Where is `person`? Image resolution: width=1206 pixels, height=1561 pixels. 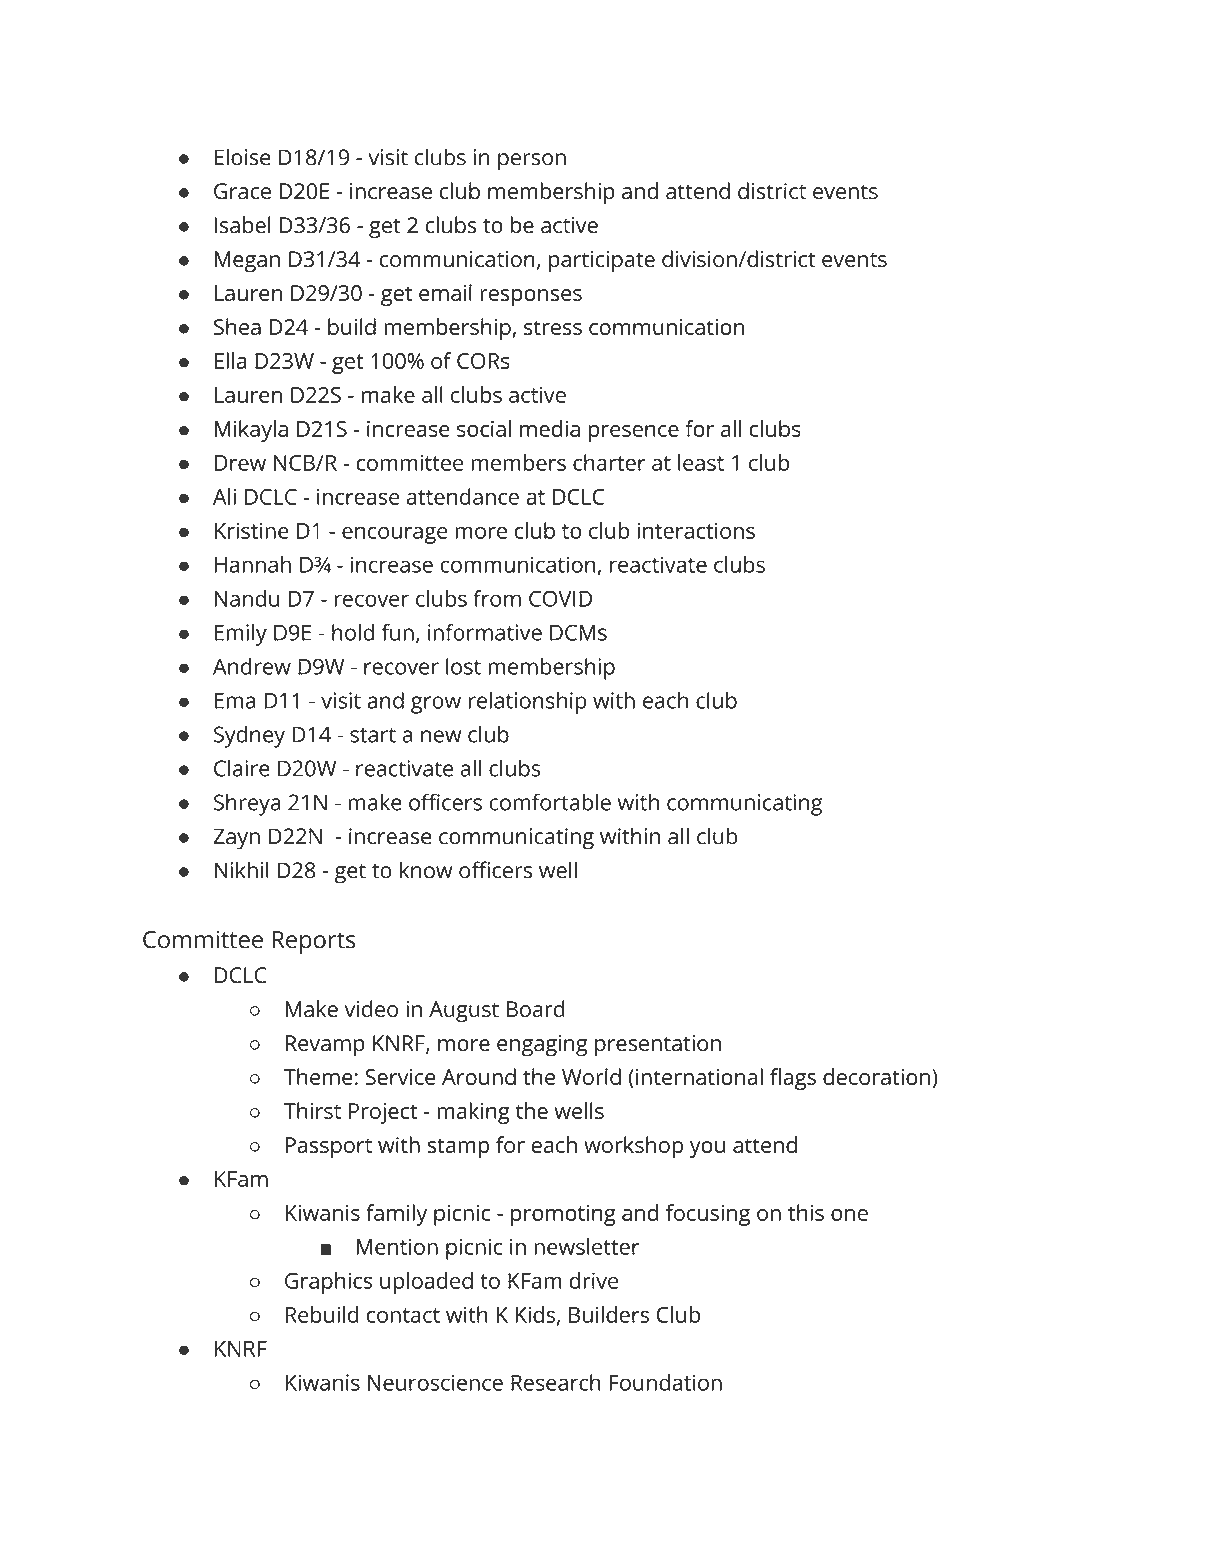 person is located at coordinates (532, 162).
